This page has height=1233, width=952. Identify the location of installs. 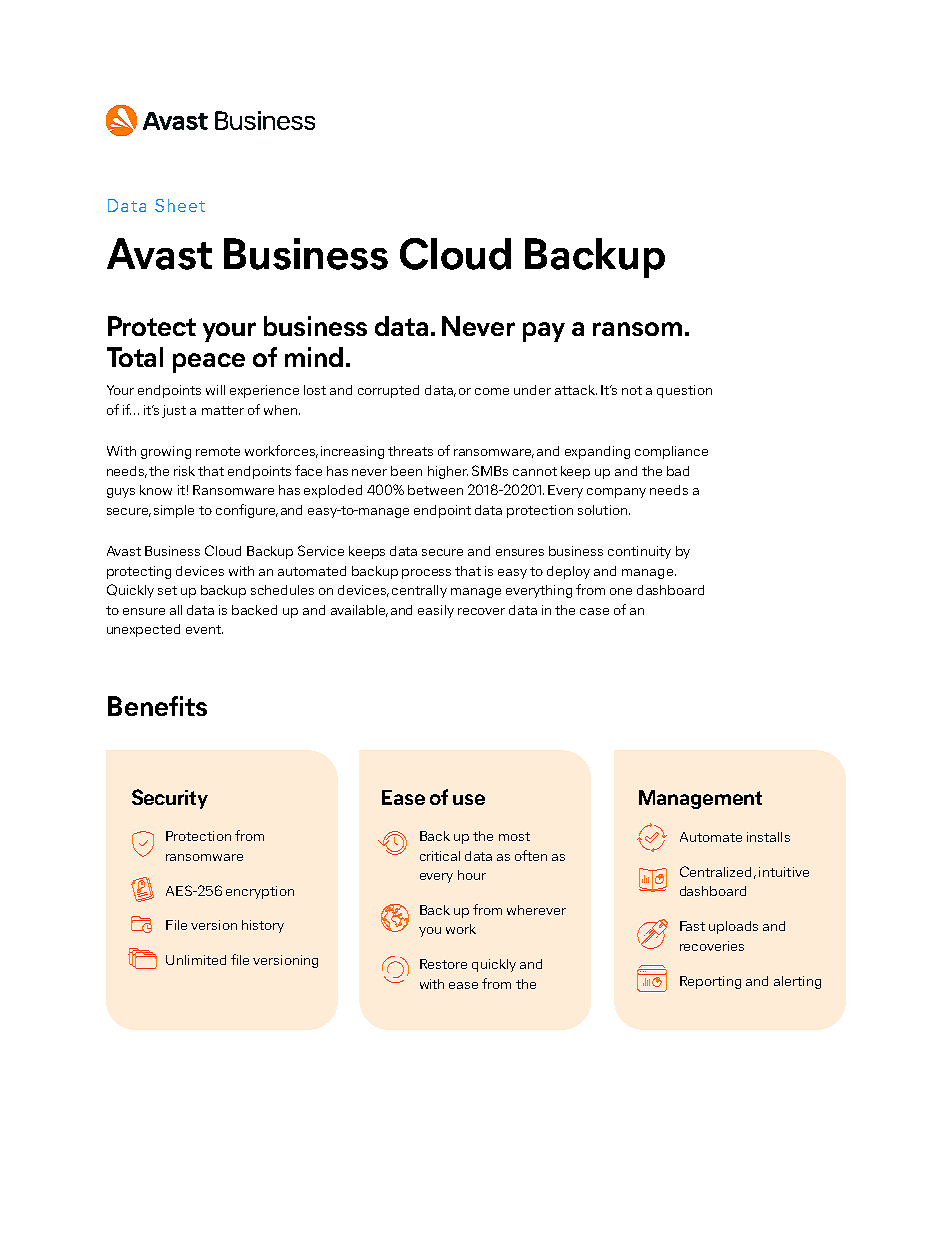
(768, 837).
